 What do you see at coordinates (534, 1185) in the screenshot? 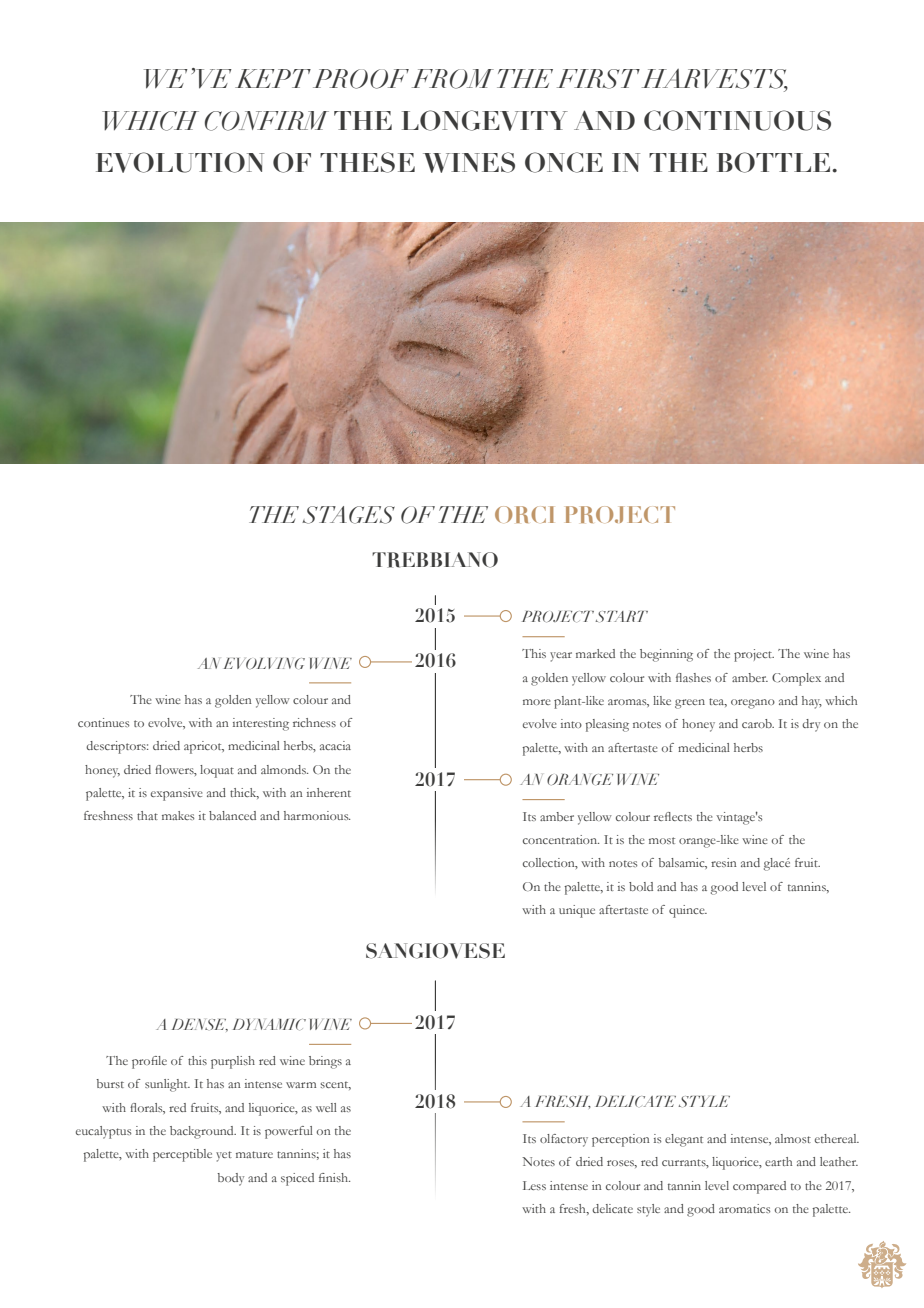
I see `Less` at bounding box center [534, 1185].
